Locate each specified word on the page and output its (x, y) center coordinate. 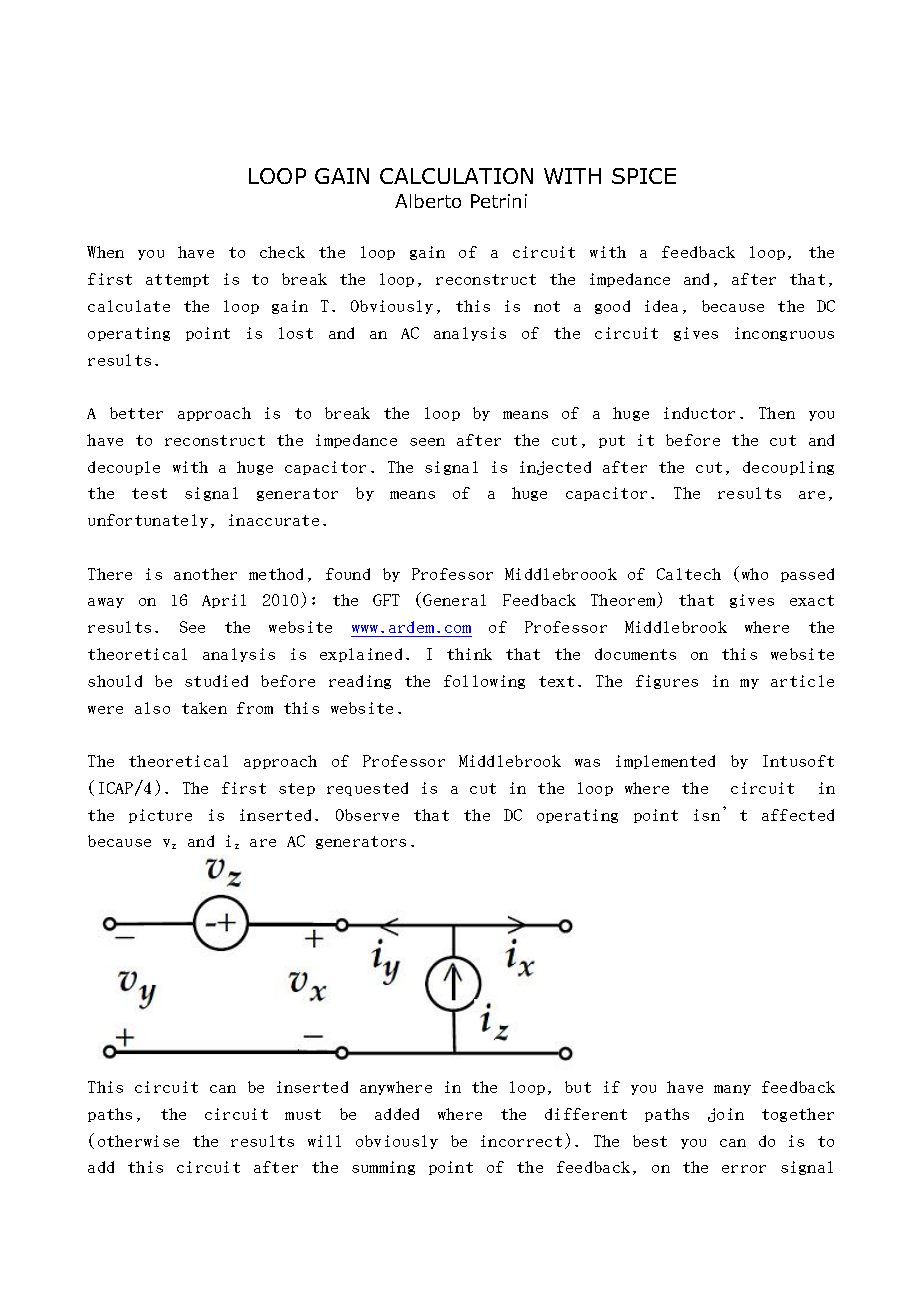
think (469, 654)
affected (798, 815)
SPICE (644, 176)
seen (427, 442)
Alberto (428, 201)
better (136, 413)
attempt (177, 280)
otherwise (138, 1141)
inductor (699, 413)
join (726, 1115)
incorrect (521, 1141)
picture (160, 816)
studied (216, 681)
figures (667, 682)
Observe (367, 815)
